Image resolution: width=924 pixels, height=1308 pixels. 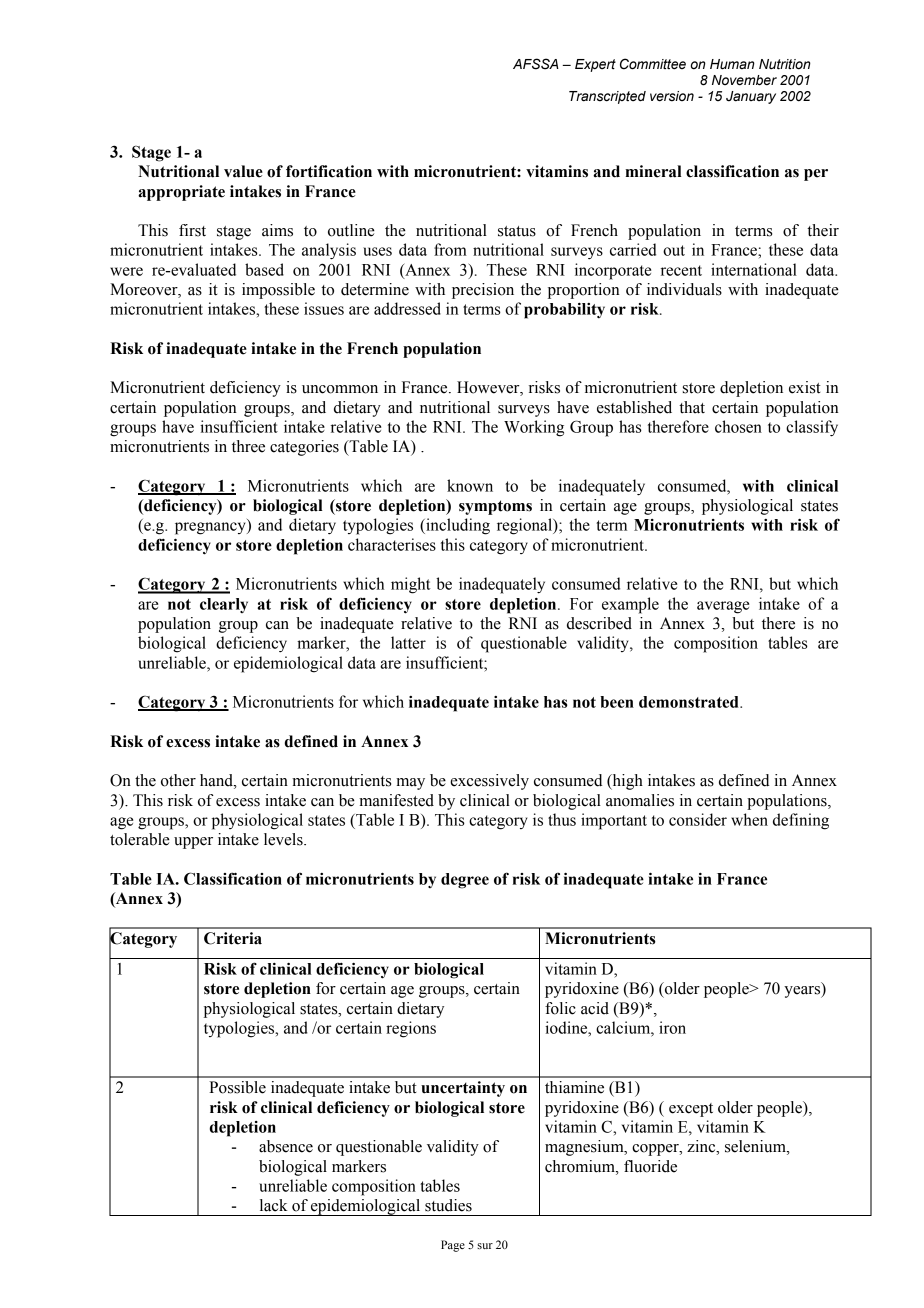 I want to click on when, so click(x=749, y=819).
